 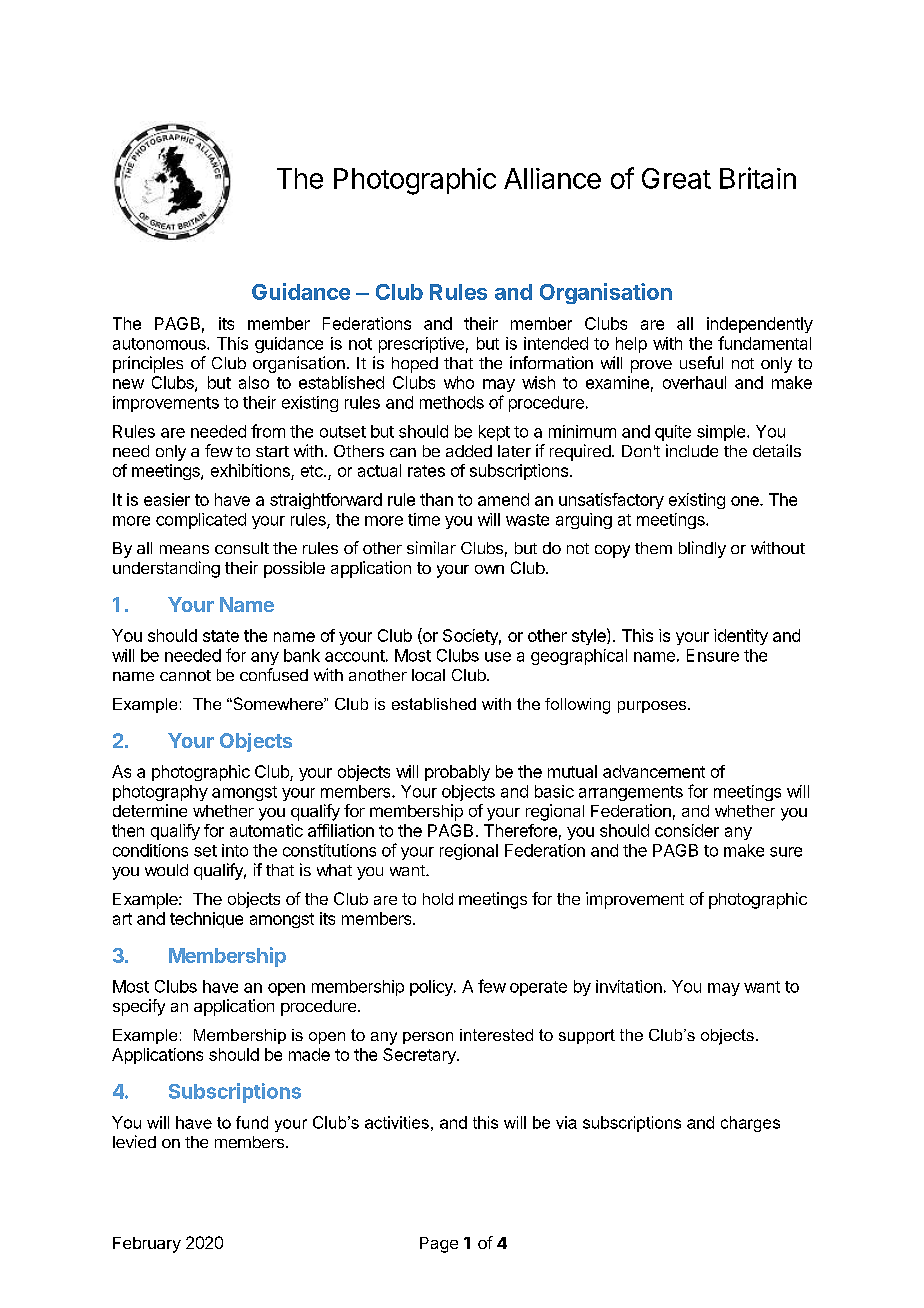 What do you see at coordinates (692, 450) in the page?
I see `include` at bounding box center [692, 450].
